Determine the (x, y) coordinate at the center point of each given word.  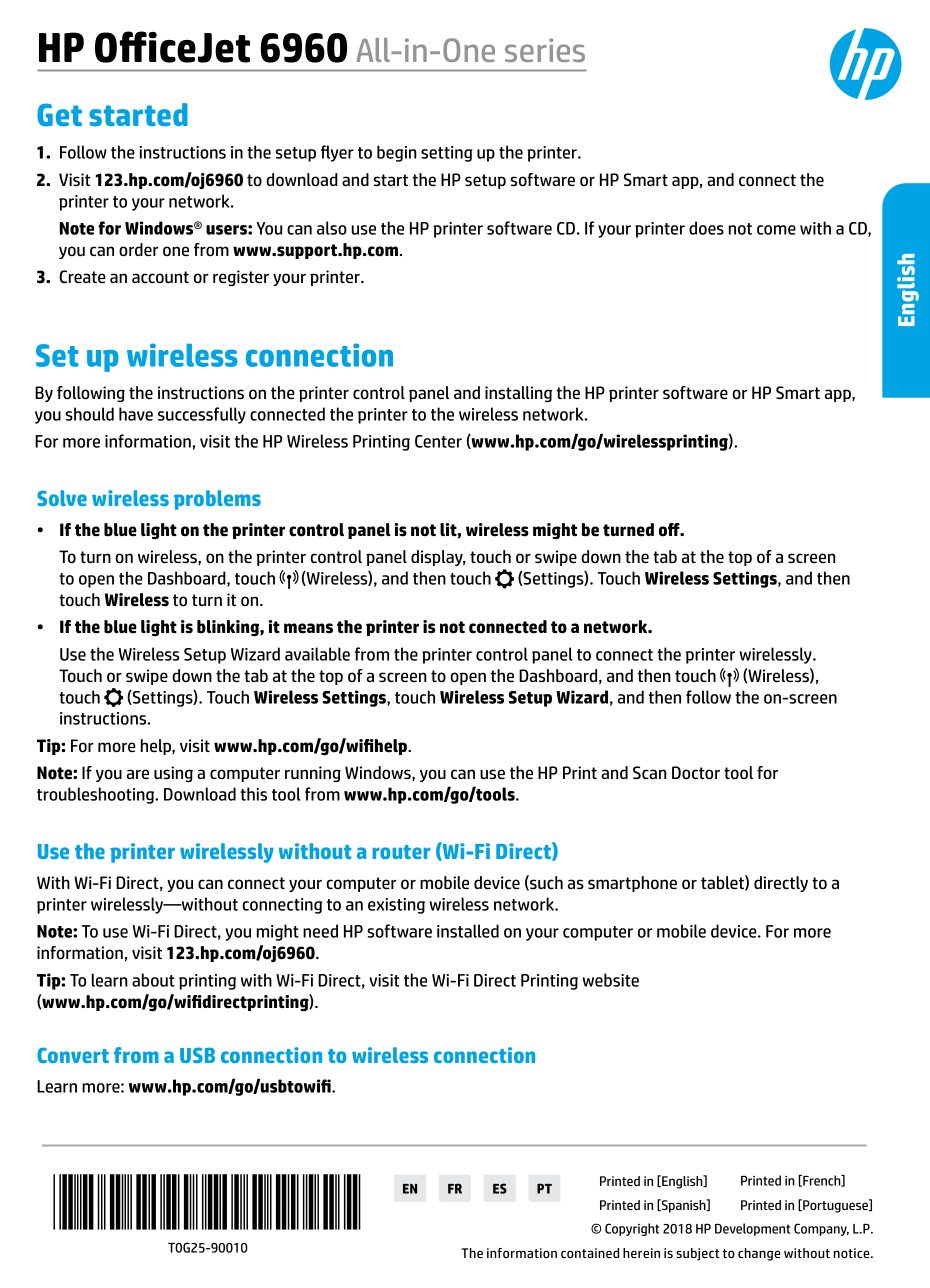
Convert (73, 1055)
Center (438, 441)
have (136, 414)
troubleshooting (97, 795)
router (401, 852)
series (545, 50)
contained (590, 1253)
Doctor (696, 773)
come (776, 230)
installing (518, 394)
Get (59, 115)
